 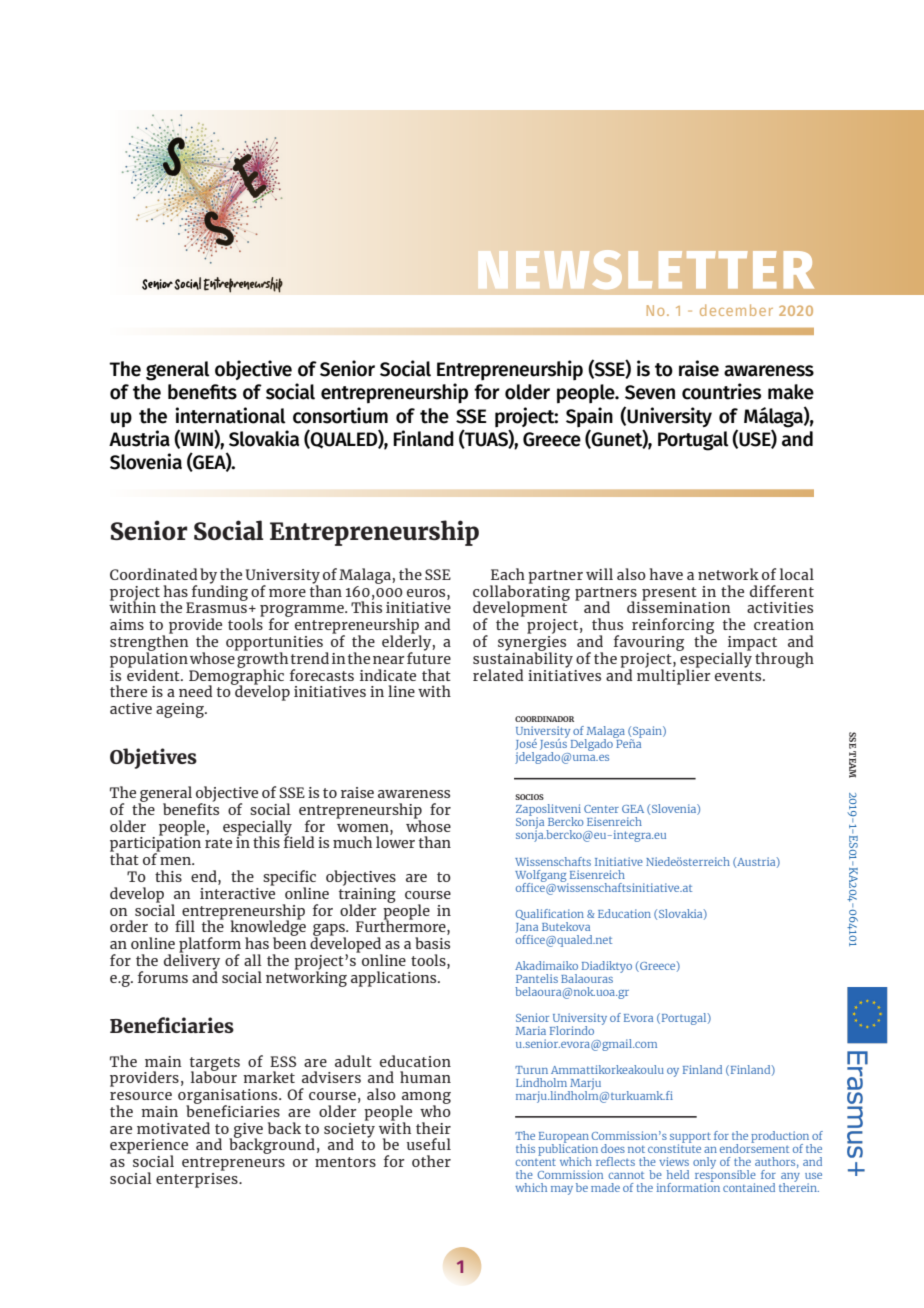 What do you see at coordinates (230, 415) in the page?
I see `international` at bounding box center [230, 415].
